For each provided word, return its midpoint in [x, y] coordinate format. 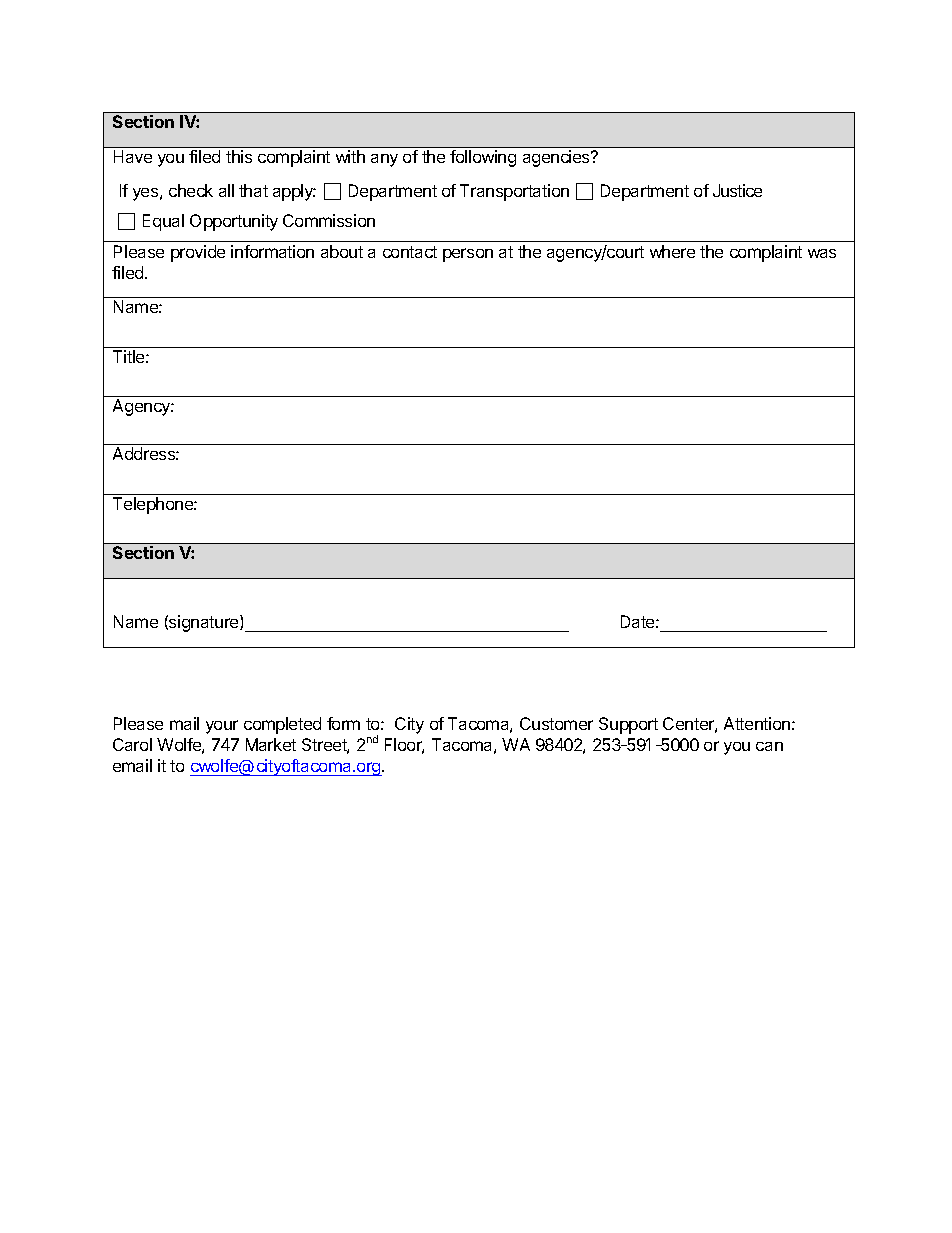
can [769, 746]
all [226, 190]
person [468, 255]
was [822, 253]
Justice [737, 190]
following [483, 158]
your [222, 727]
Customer [556, 723]
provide [198, 253]
